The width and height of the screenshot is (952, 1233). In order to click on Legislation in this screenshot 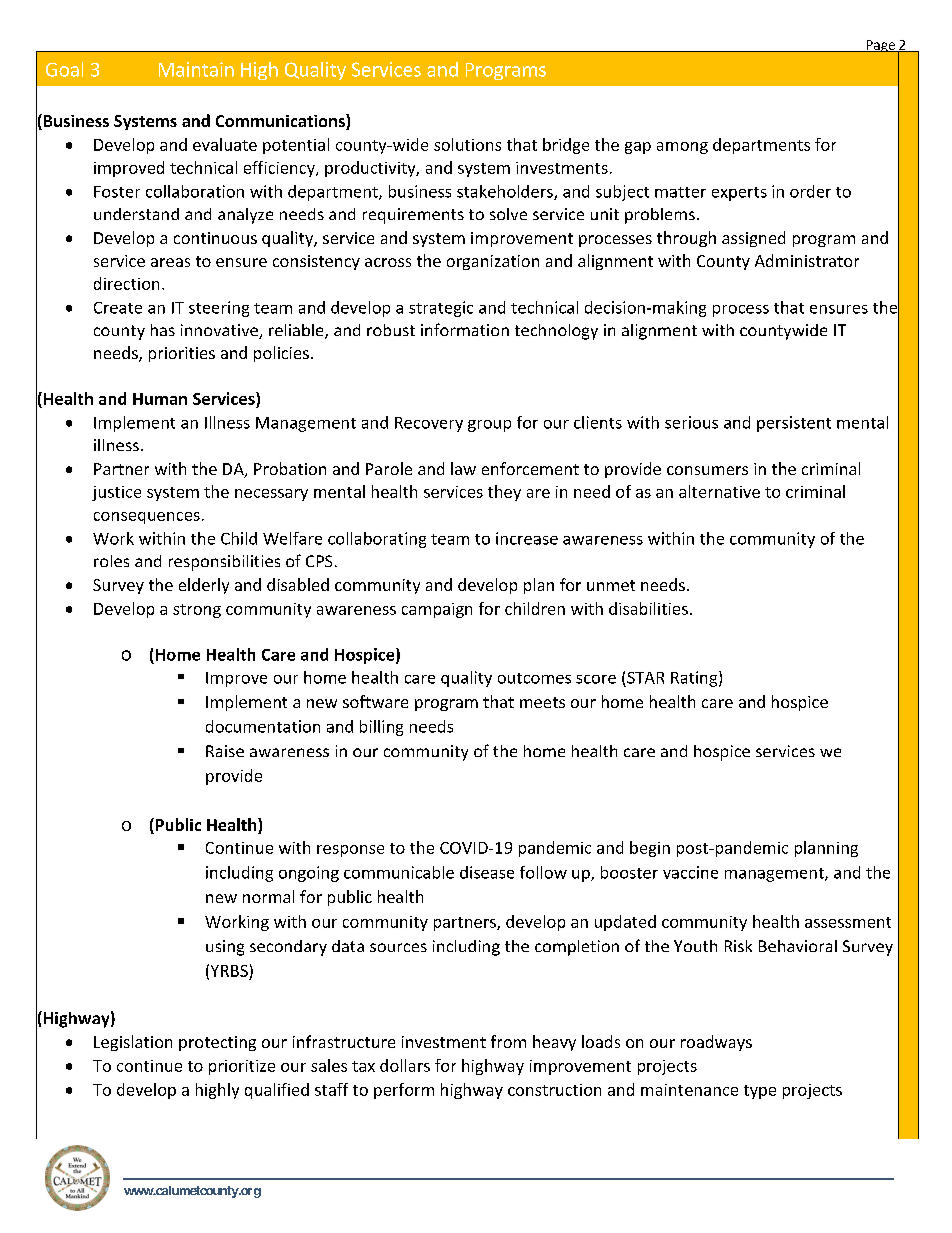, I will do `click(133, 1043)`.
